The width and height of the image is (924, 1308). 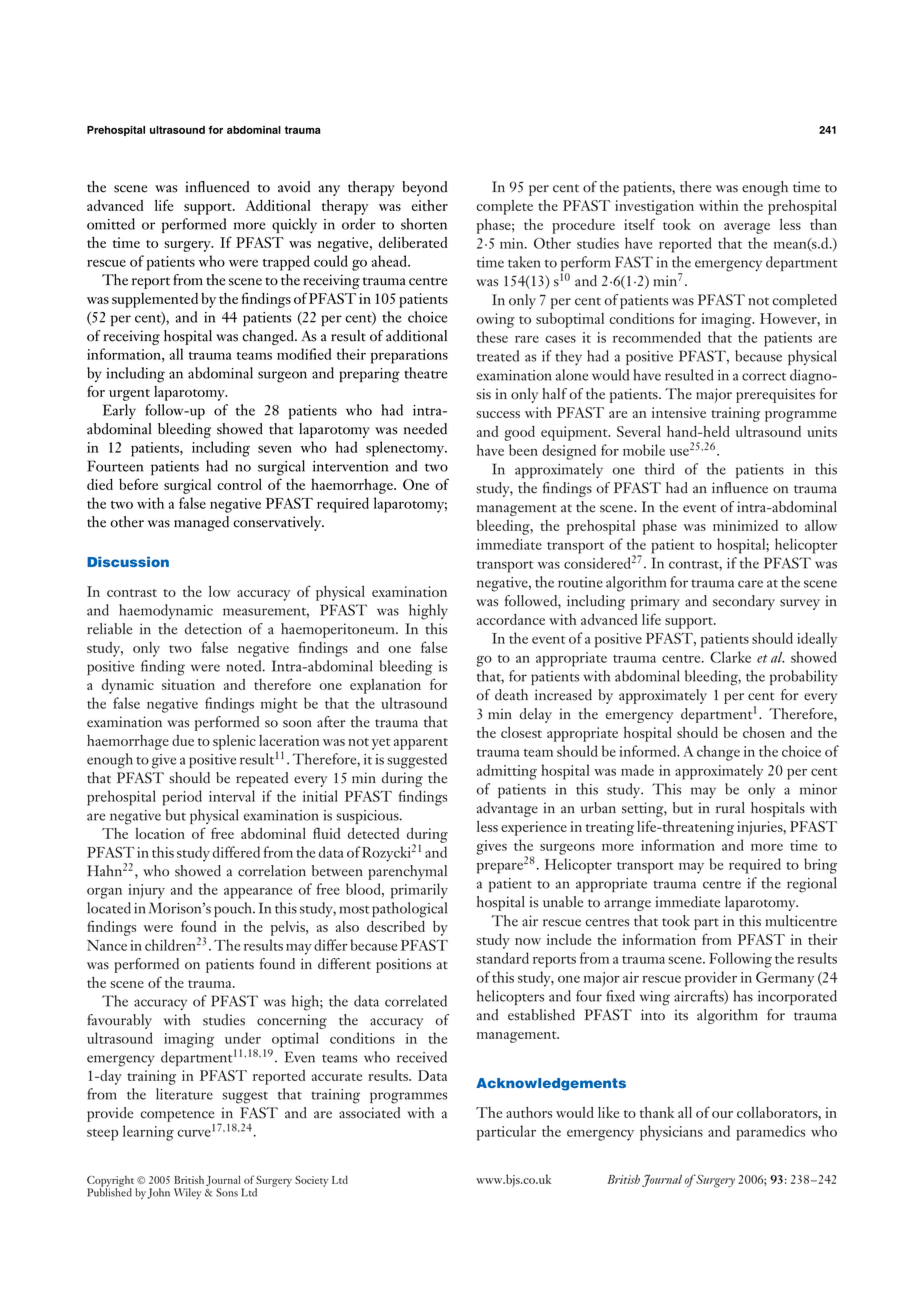 I want to click on omitted, so click(x=111, y=224).
